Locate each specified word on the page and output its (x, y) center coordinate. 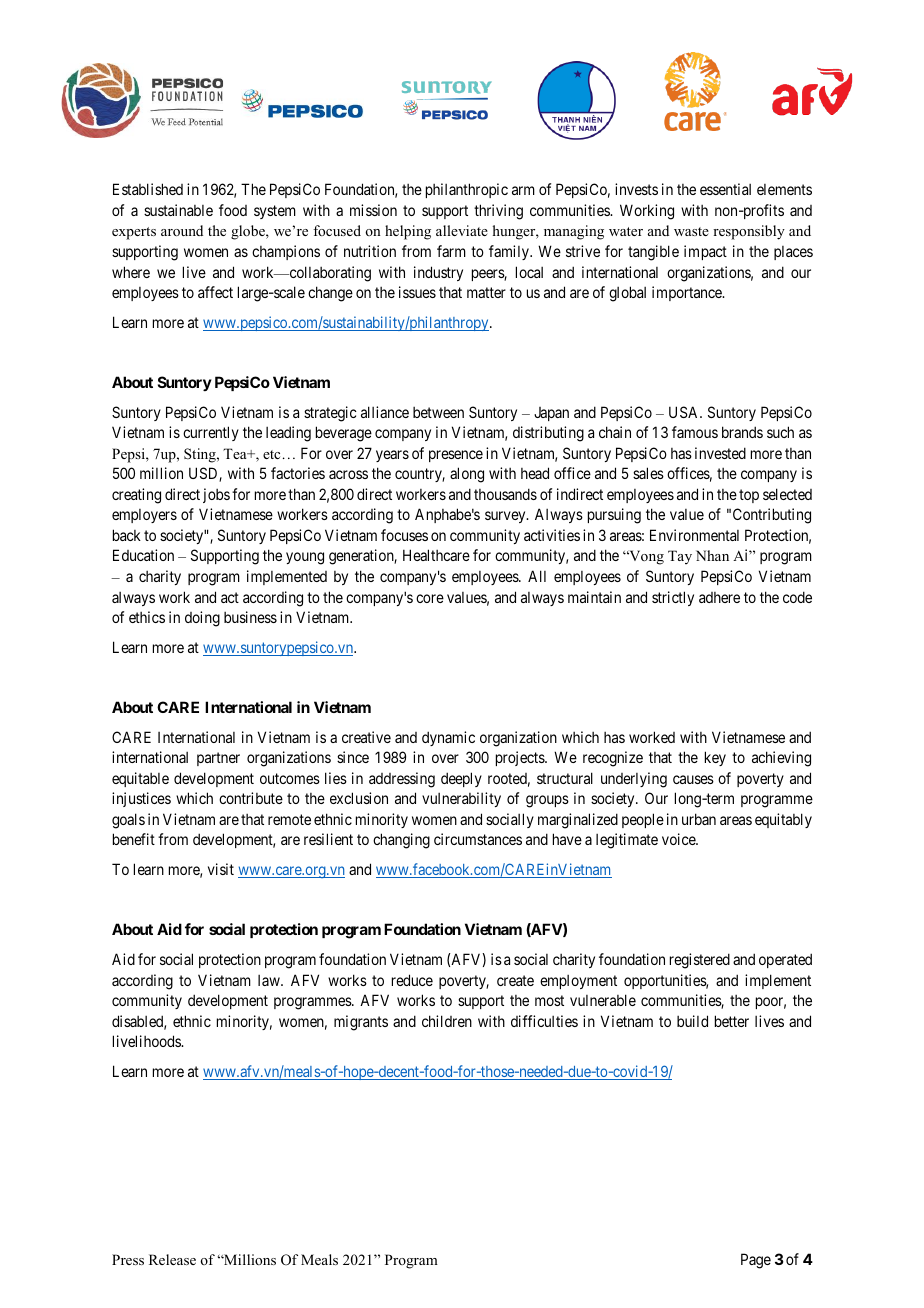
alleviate (462, 230)
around (182, 230)
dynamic (448, 738)
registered (700, 961)
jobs (216, 495)
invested (720, 453)
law (270, 980)
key (715, 758)
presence (456, 456)
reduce (412, 980)
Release (172, 1259)
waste (691, 231)
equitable (140, 779)
